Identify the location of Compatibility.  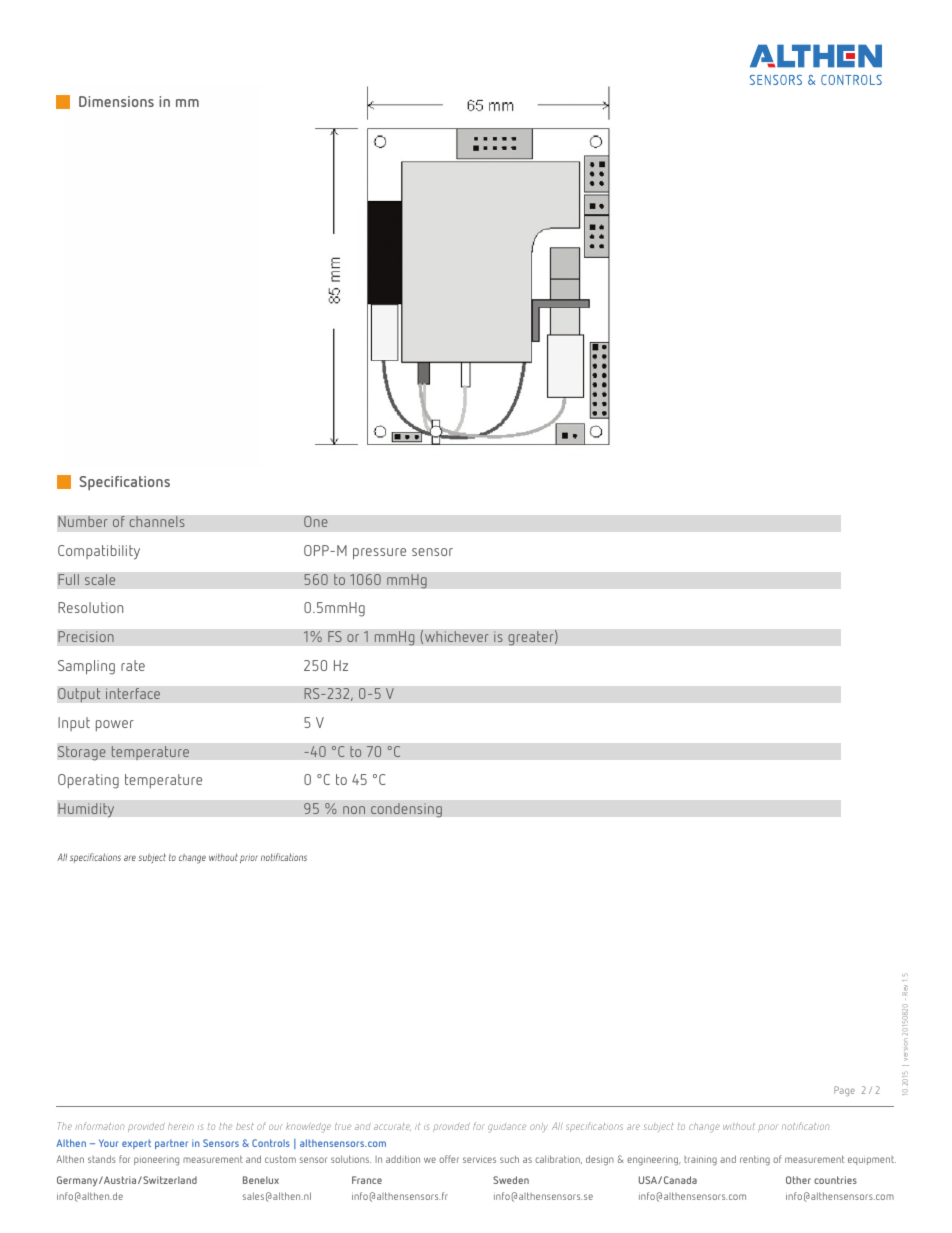
(99, 552).
